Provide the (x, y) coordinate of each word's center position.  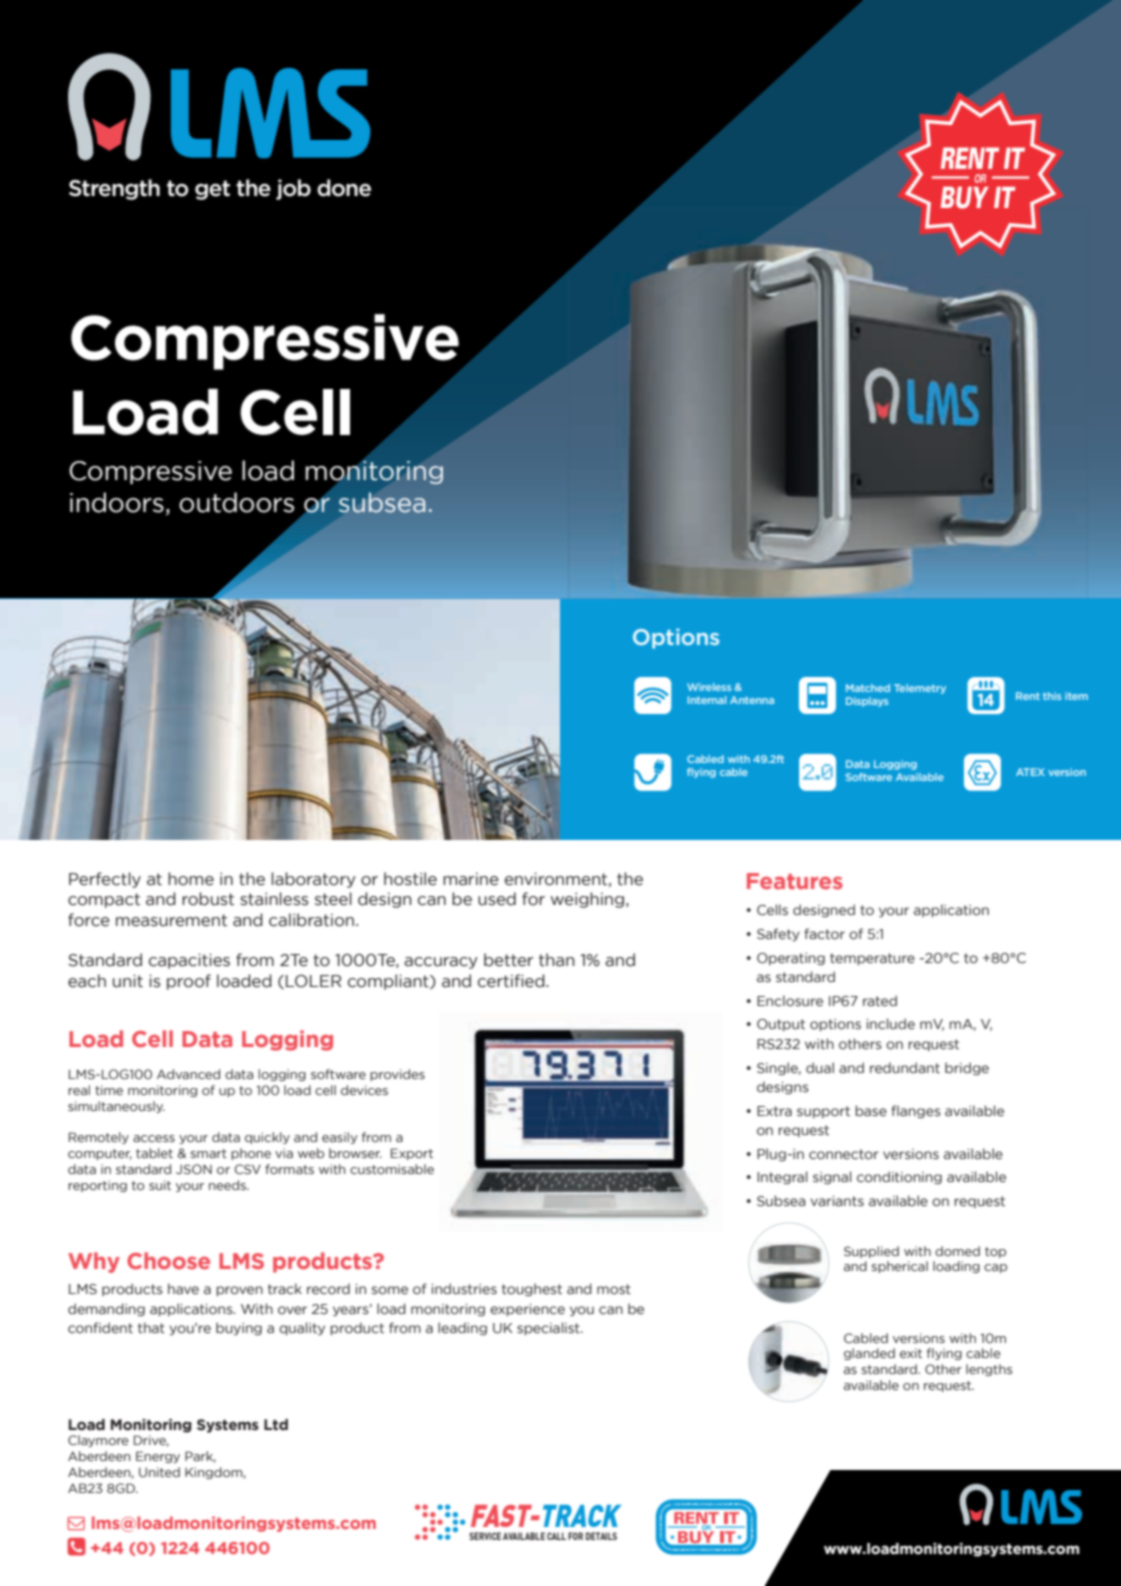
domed (957, 1251)
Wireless (709, 687)
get (212, 190)
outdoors (236, 502)
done (344, 188)
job (293, 189)
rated (880, 1000)
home (191, 879)
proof (189, 982)
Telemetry (920, 689)
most (614, 1289)
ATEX (1030, 772)
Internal (707, 700)
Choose (168, 1260)
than (557, 960)
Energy (158, 1457)
